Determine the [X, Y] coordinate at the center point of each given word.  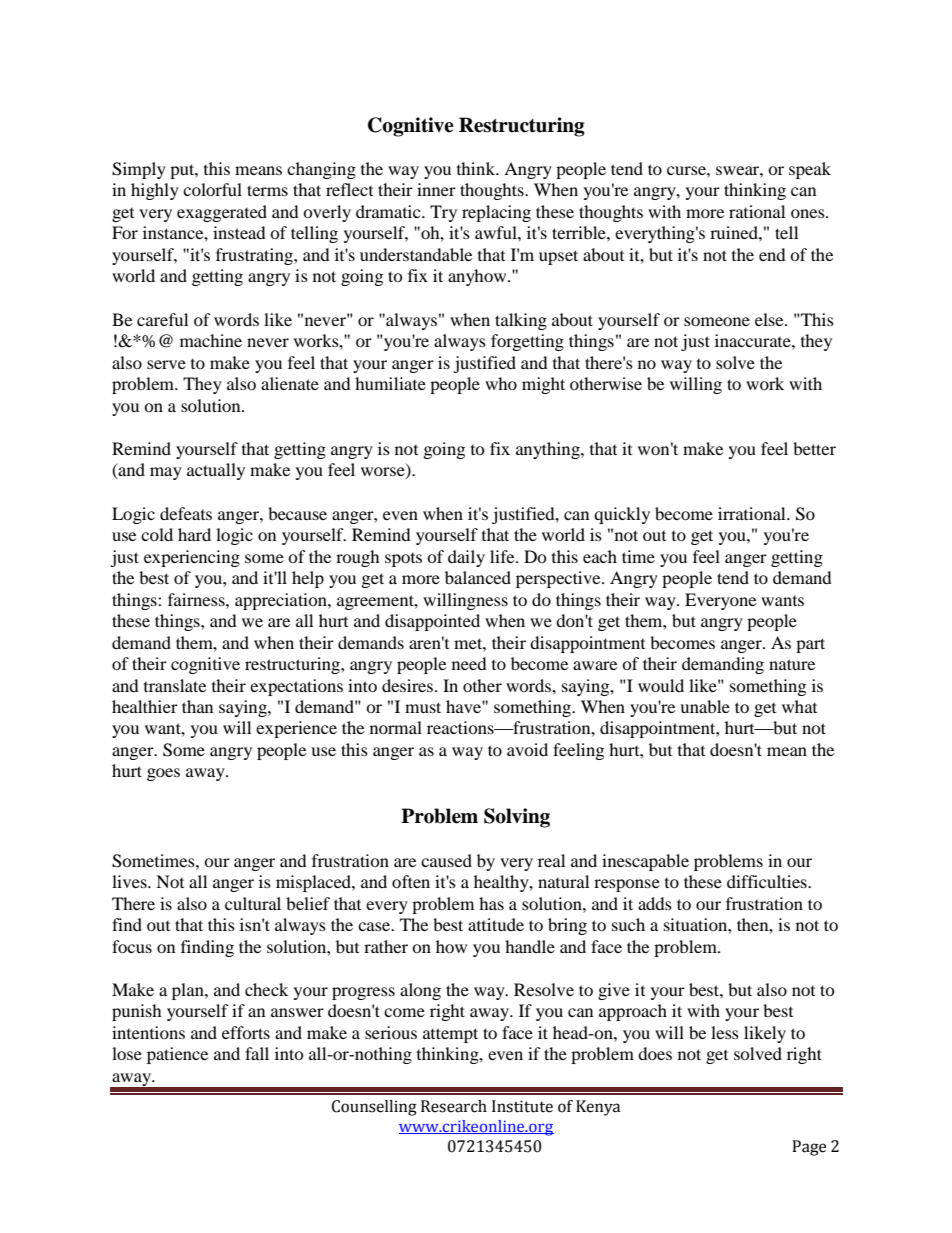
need [469, 663]
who [501, 383]
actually [216, 471]
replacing [496, 213]
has [491, 903]
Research [454, 1106]
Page [809, 1148]
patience [177, 1055]
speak [810, 170]
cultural [253, 903]
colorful [212, 189]
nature [792, 664]
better [814, 448]
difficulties [768, 881]
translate [175, 685]
